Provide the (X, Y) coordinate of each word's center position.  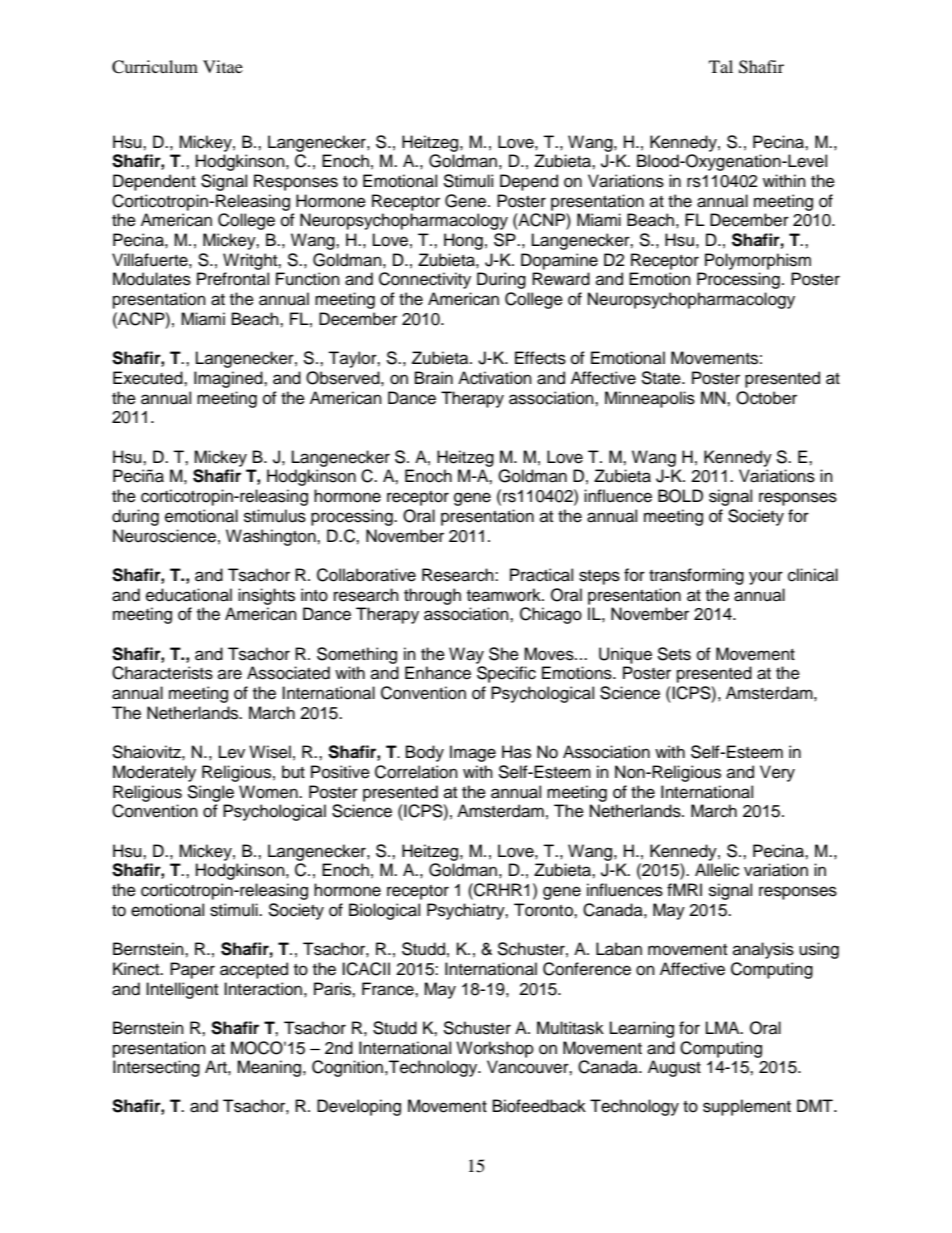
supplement (747, 1107)
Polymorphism (758, 261)
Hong (463, 241)
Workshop (495, 1049)
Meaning (270, 1068)
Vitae (223, 66)
